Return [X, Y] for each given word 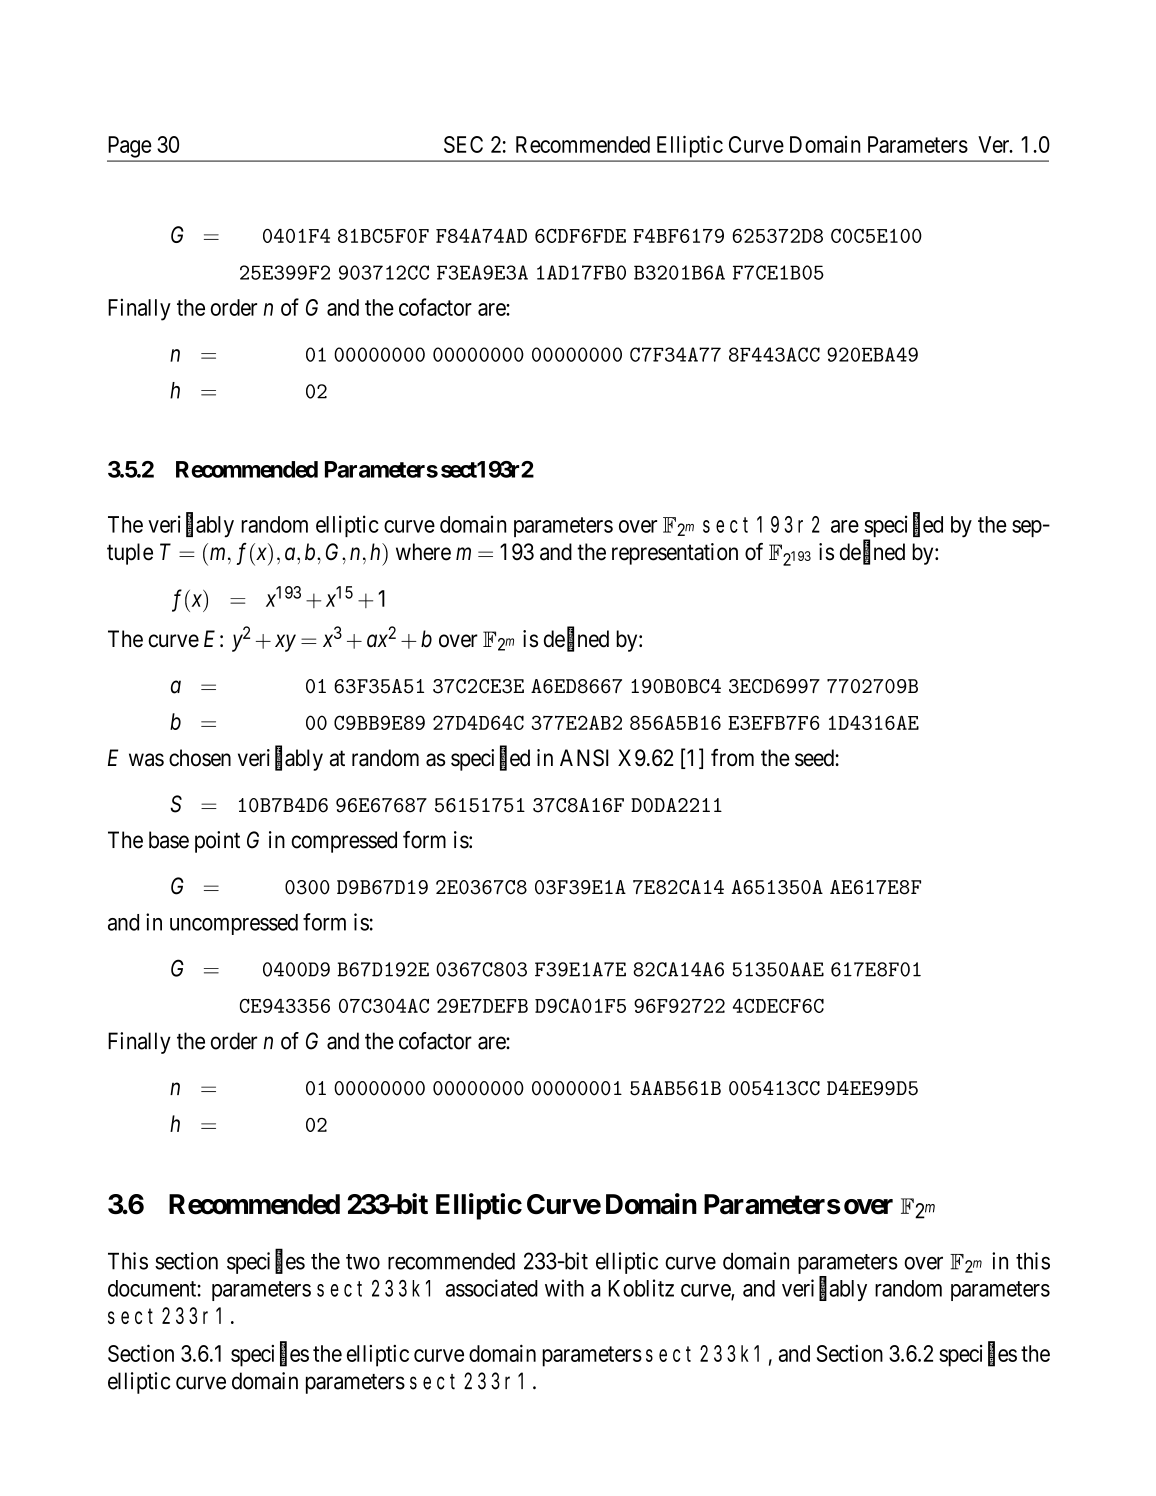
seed [815, 758]
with [564, 1288]
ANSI [584, 758]
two [363, 1262]
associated [492, 1288]
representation [675, 554]
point [217, 842]
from [732, 758]
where [423, 552]
